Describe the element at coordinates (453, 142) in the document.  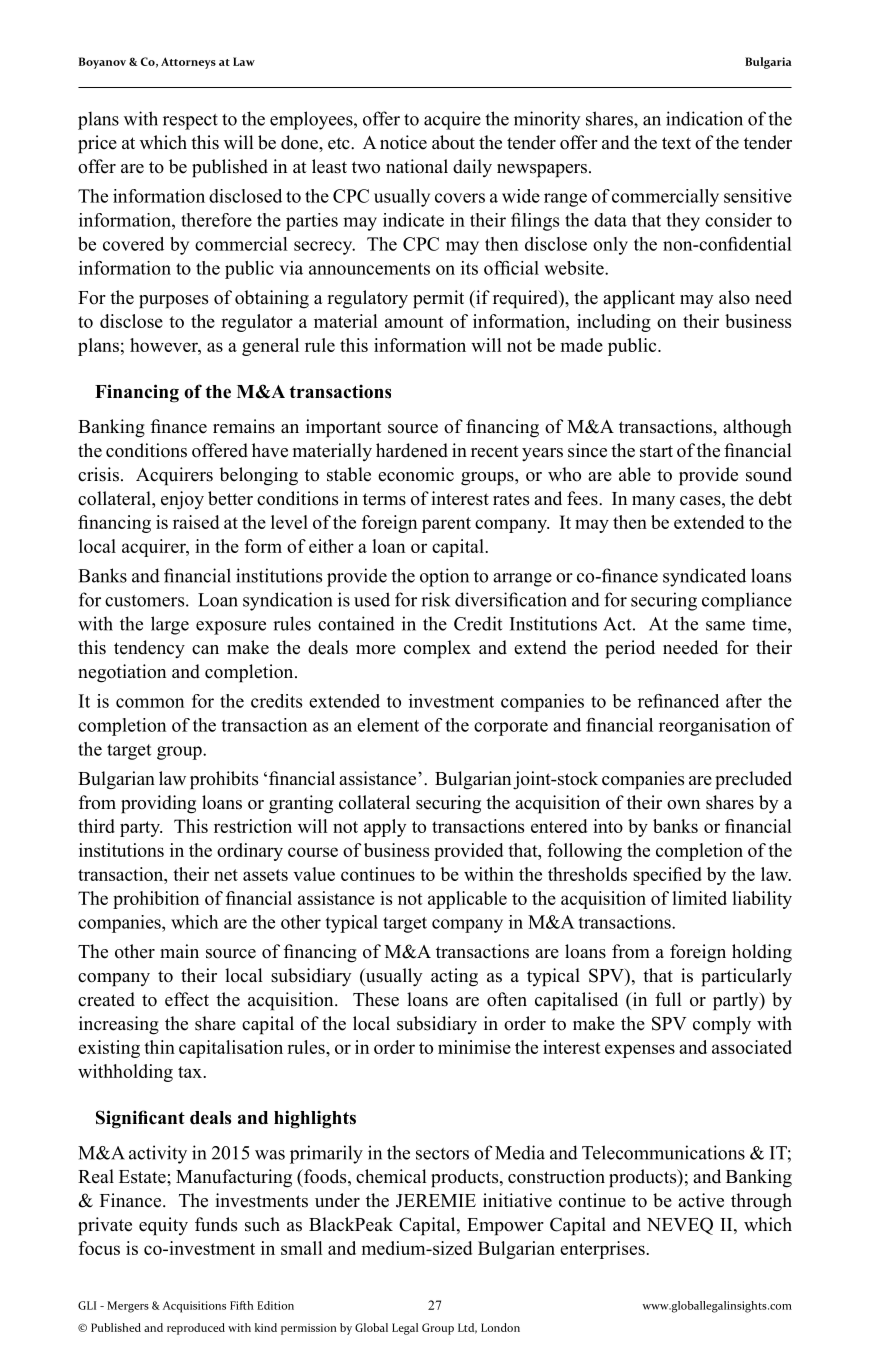
I see `about` at that location.
